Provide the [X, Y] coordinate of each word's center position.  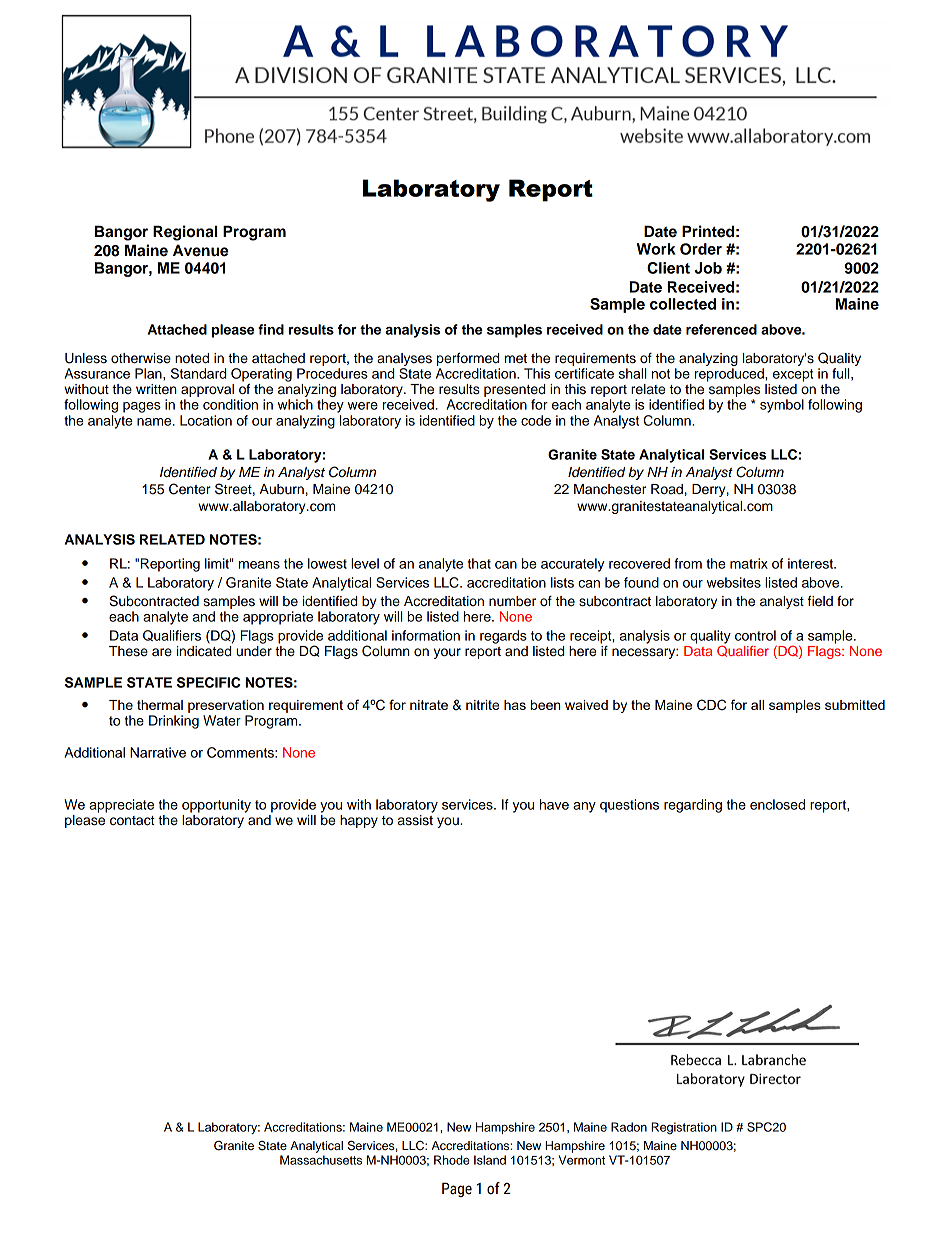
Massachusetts [321, 1160]
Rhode [451, 1160]
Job [708, 268]
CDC [711, 705]
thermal [160, 705]
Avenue [200, 250]
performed [468, 359]
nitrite [482, 705]
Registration [684, 1128]
